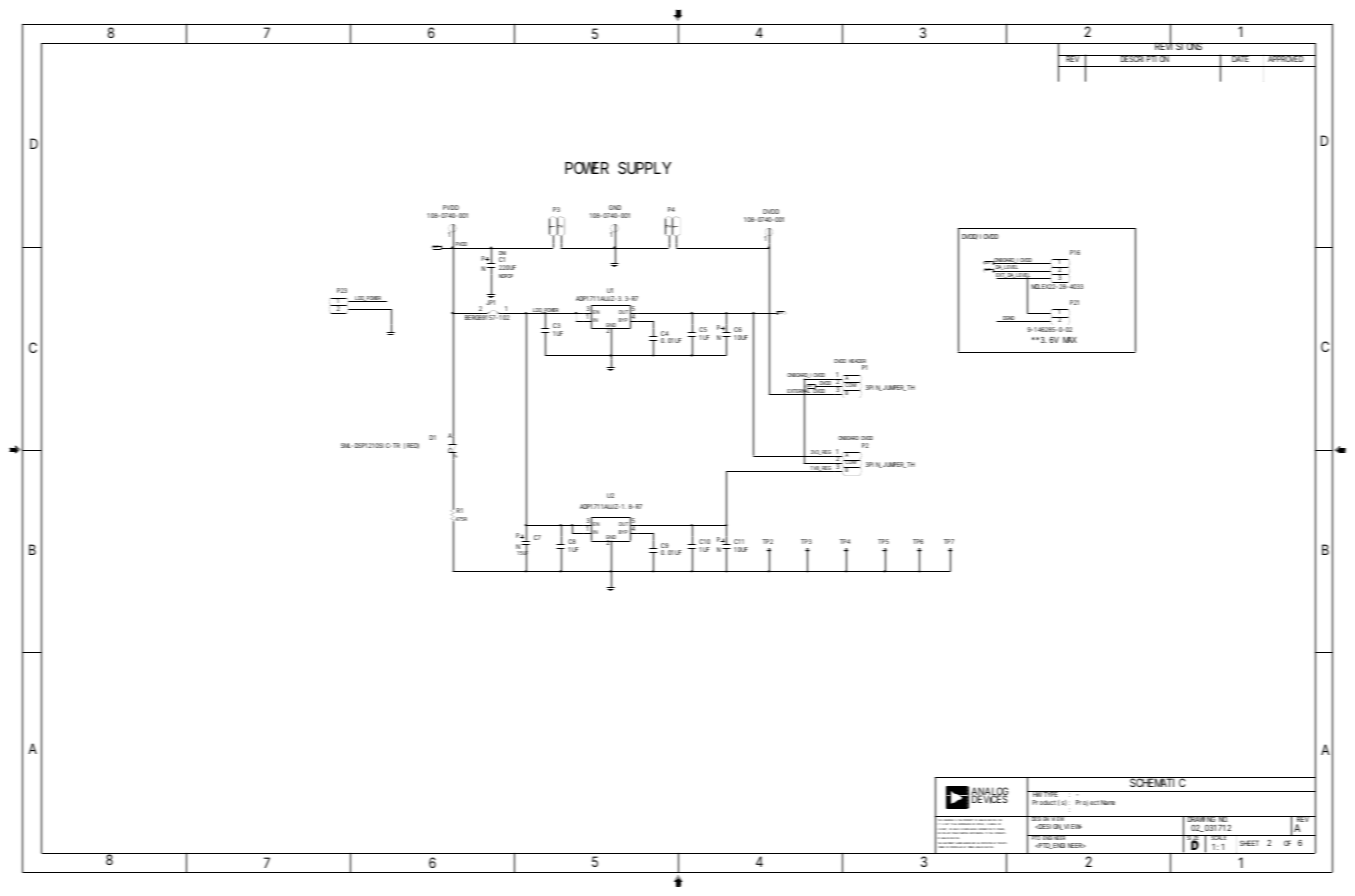 This screenshot has width=1355, height=896. Describe the element at coordinates (1249, 843) in the screenshot. I see `SHEET` at that location.
